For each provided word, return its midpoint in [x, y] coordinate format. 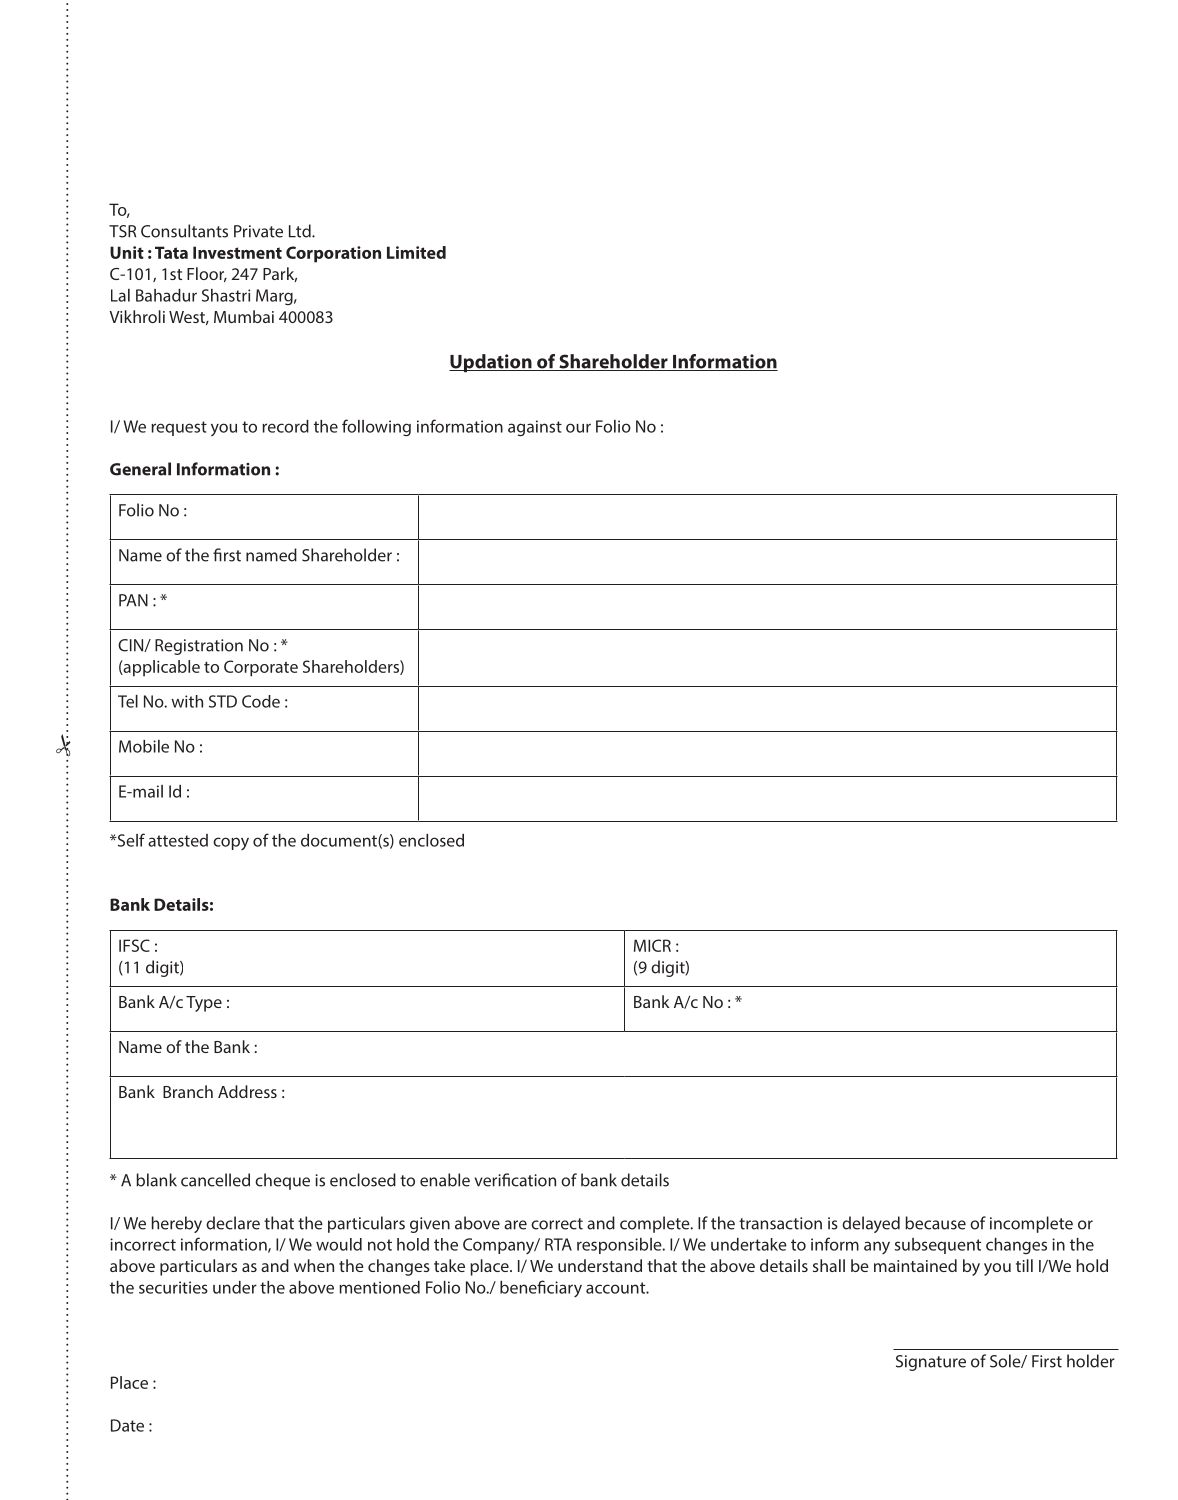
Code [261, 701]
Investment [237, 252]
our [578, 428]
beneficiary [541, 1288]
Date [127, 1425]
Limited [416, 252]
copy [231, 843]
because [935, 1223]
